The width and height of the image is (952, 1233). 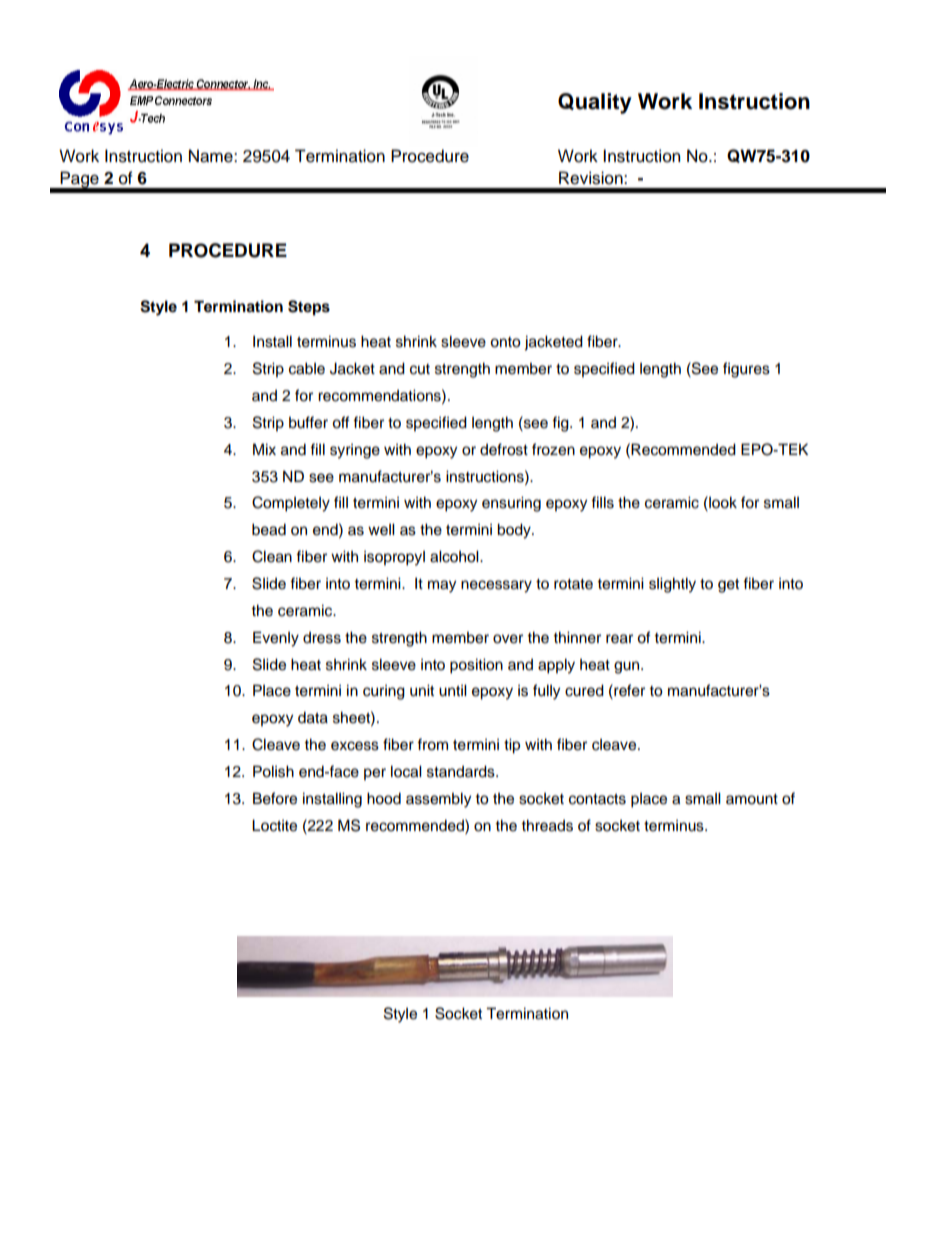 I want to click on Before, so click(x=275, y=798).
